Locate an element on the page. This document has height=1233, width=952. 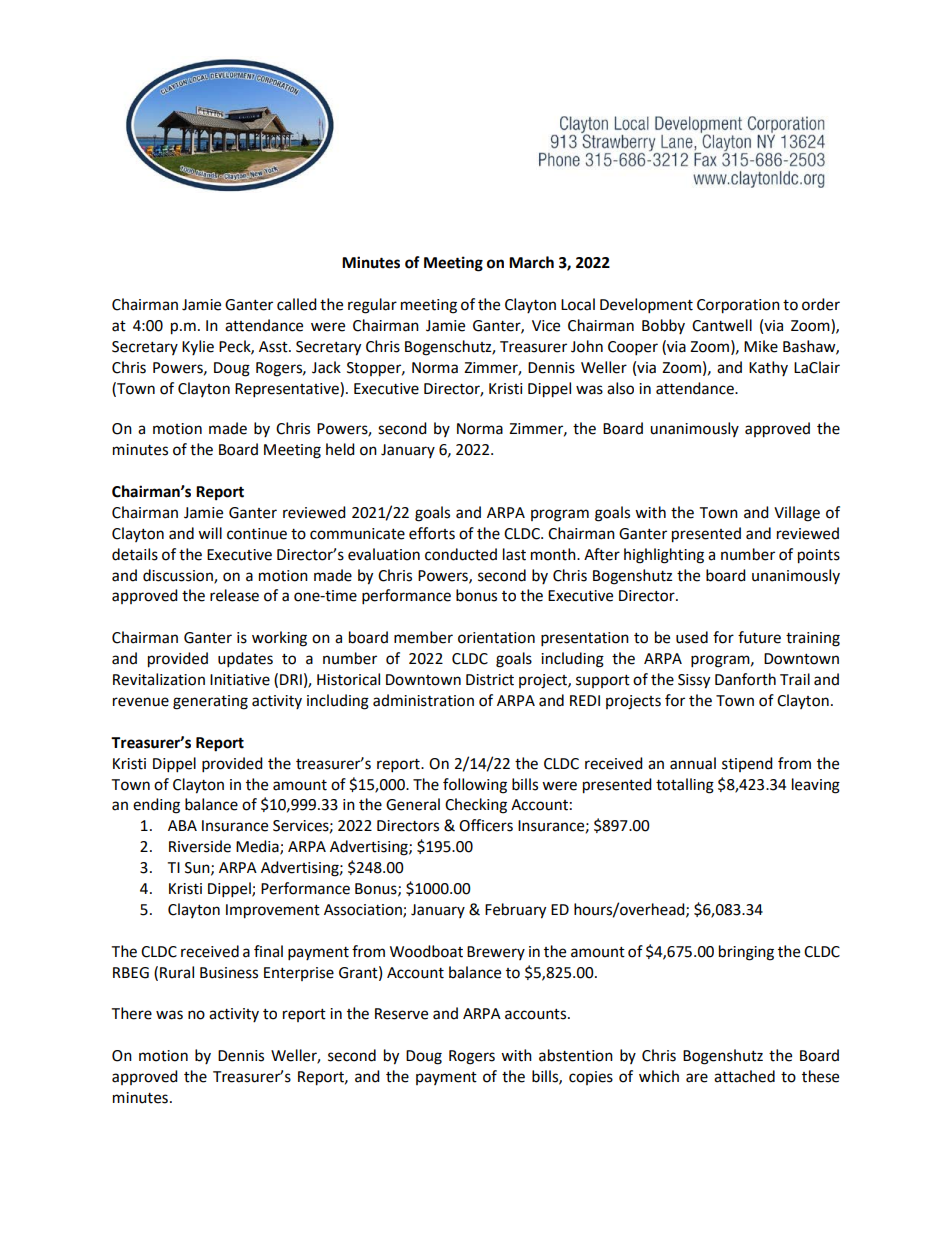
There is located at coordinates (131, 1013).
